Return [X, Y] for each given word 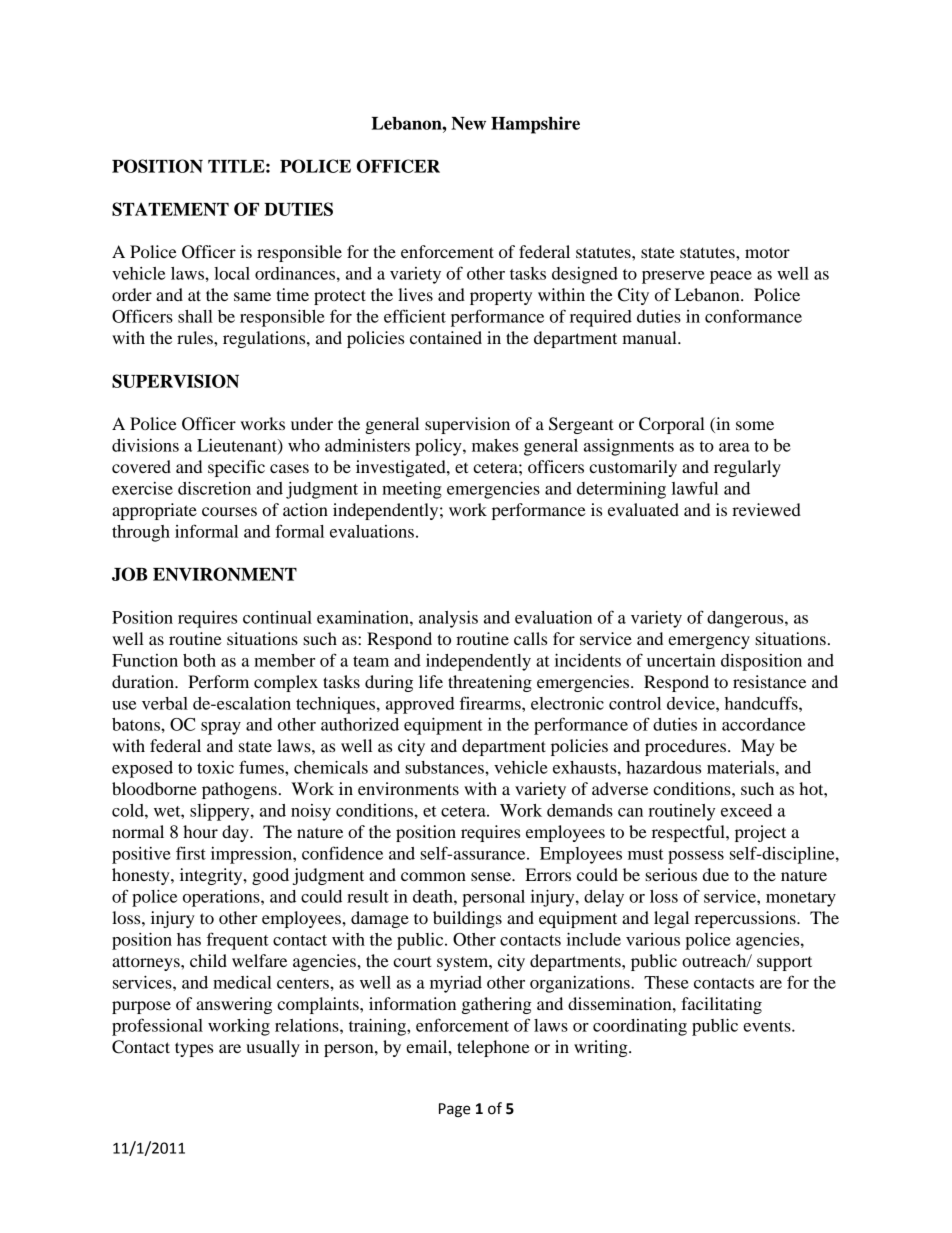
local [232, 273]
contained [446, 337]
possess [696, 857]
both [199, 660]
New [468, 123]
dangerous [746, 619]
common [433, 876]
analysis [448, 619]
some [755, 425]
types [194, 1049]
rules [196, 337]
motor [767, 252]
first [191, 853]
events [768, 1026]
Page [454, 1110]
